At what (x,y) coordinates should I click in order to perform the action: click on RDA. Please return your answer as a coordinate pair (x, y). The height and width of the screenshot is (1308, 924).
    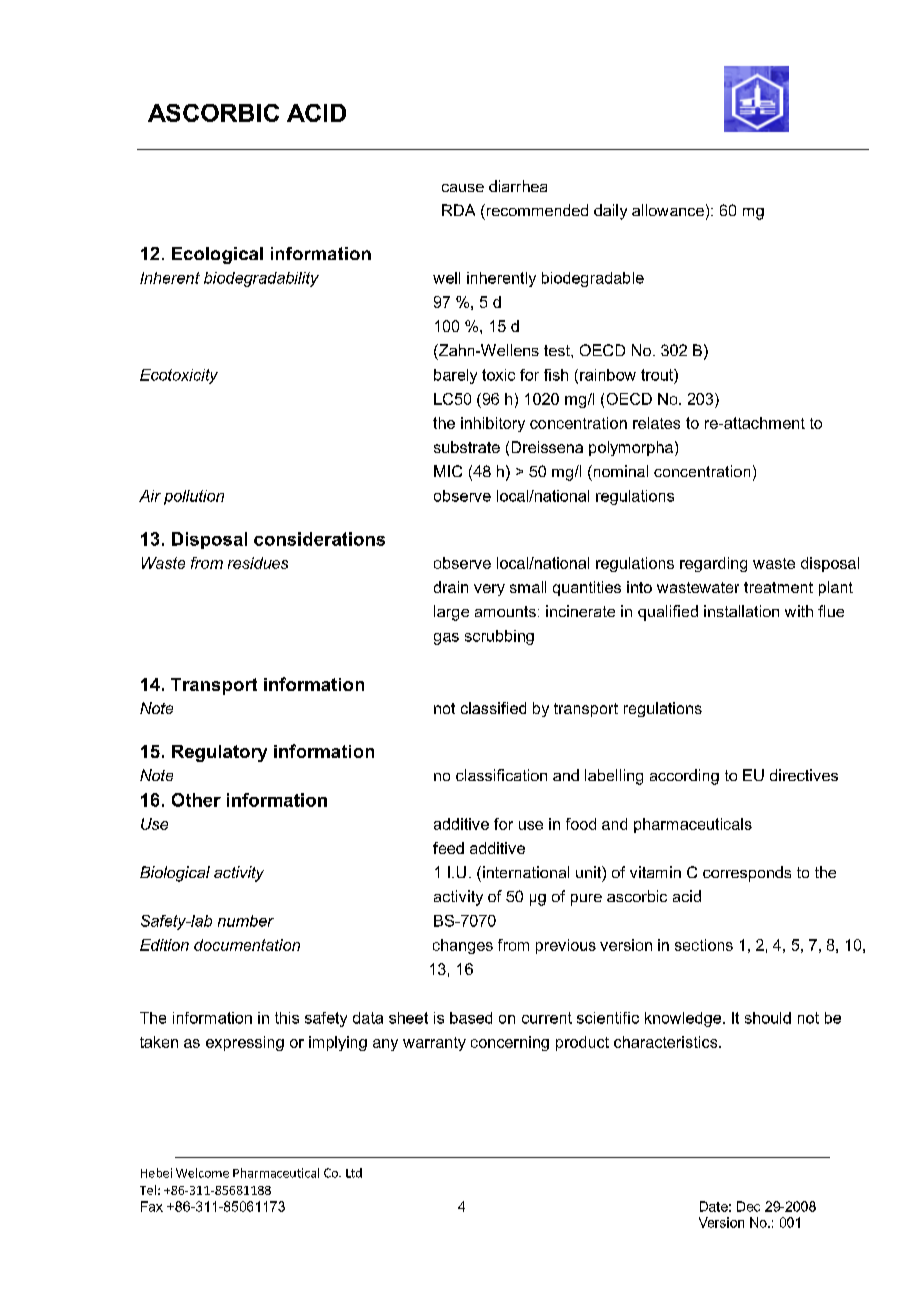
    Looking at the image, I should click on (458, 210).
